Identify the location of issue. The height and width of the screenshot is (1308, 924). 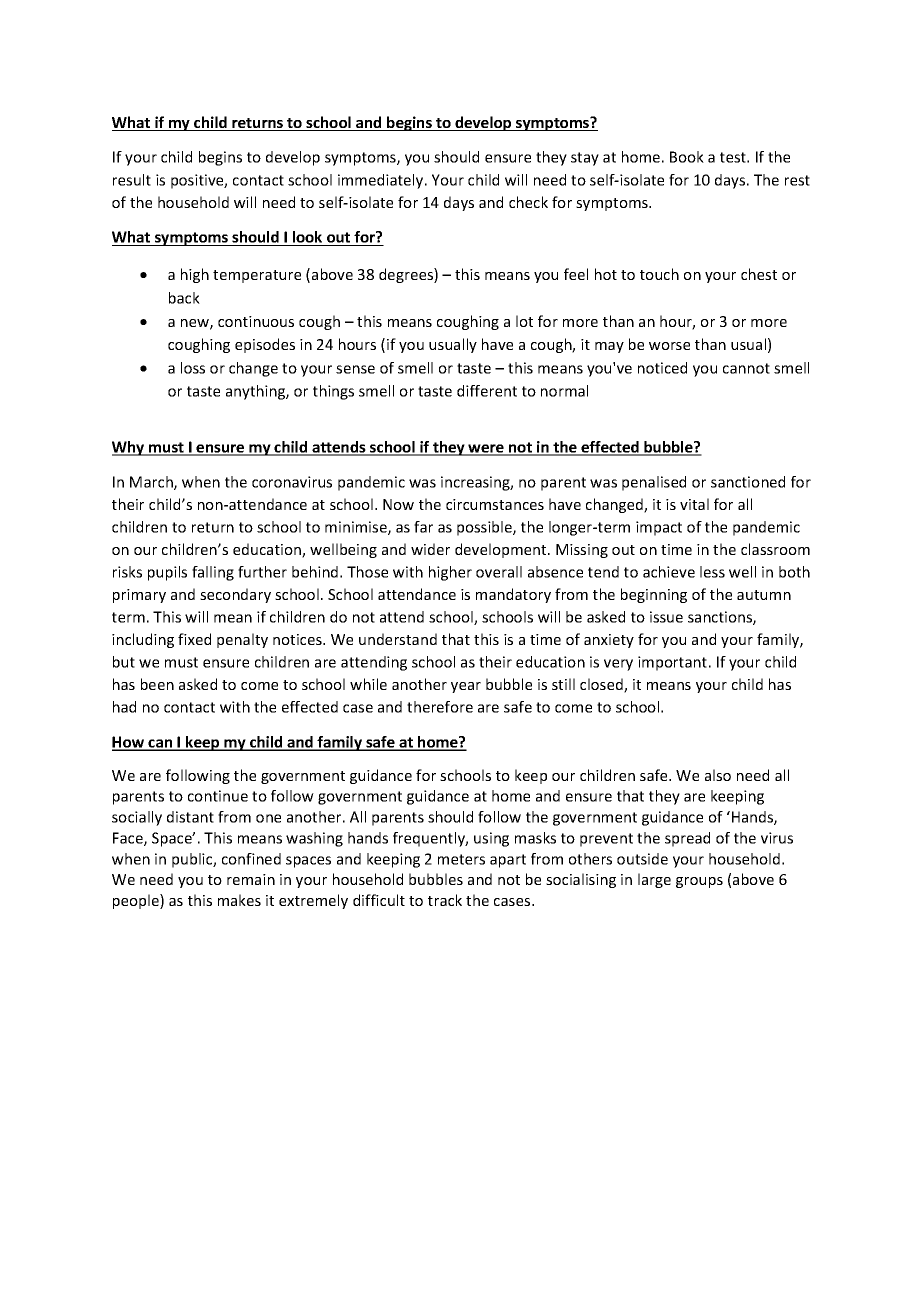
(666, 617).
